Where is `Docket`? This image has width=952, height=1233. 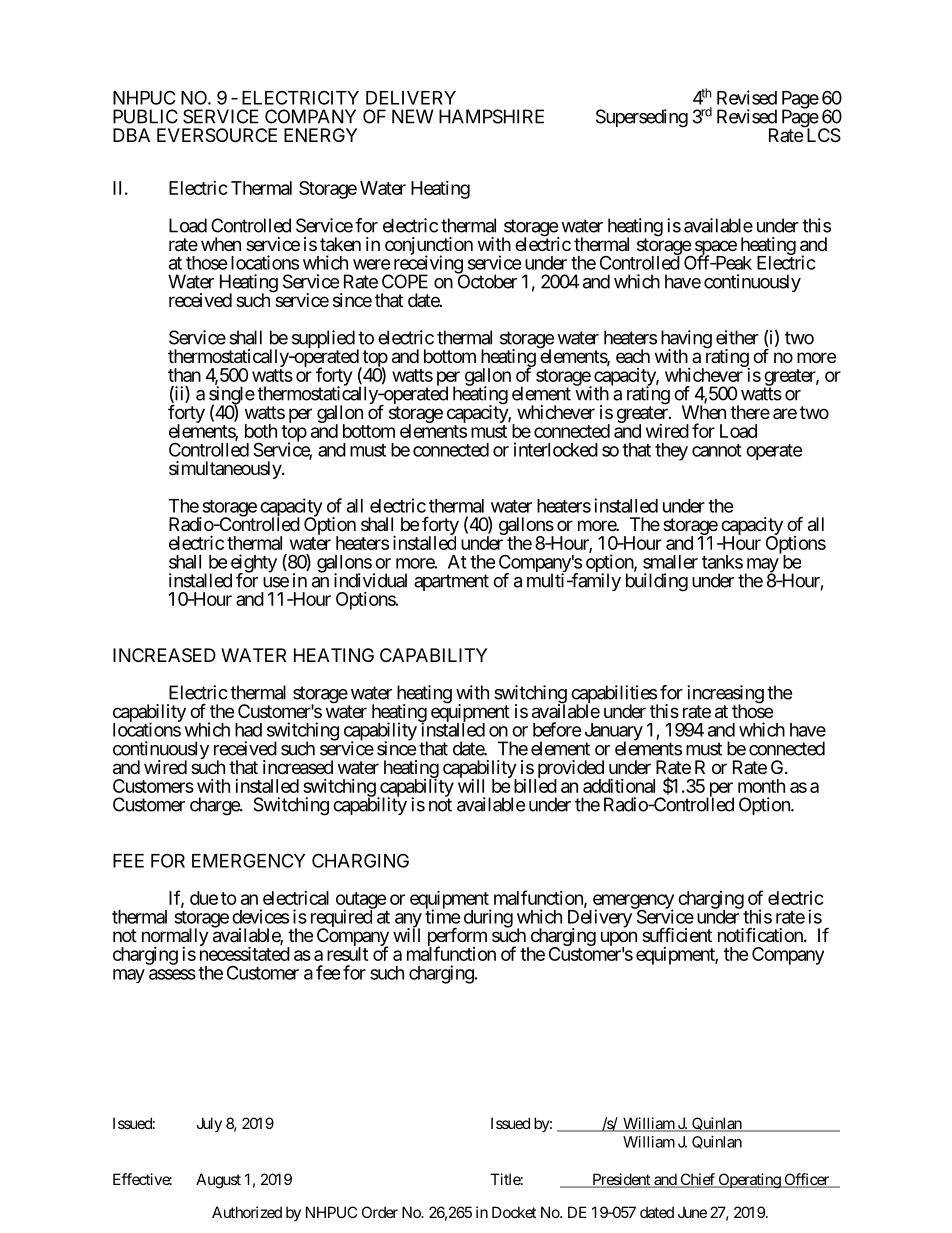 Docket is located at coordinates (514, 1212).
